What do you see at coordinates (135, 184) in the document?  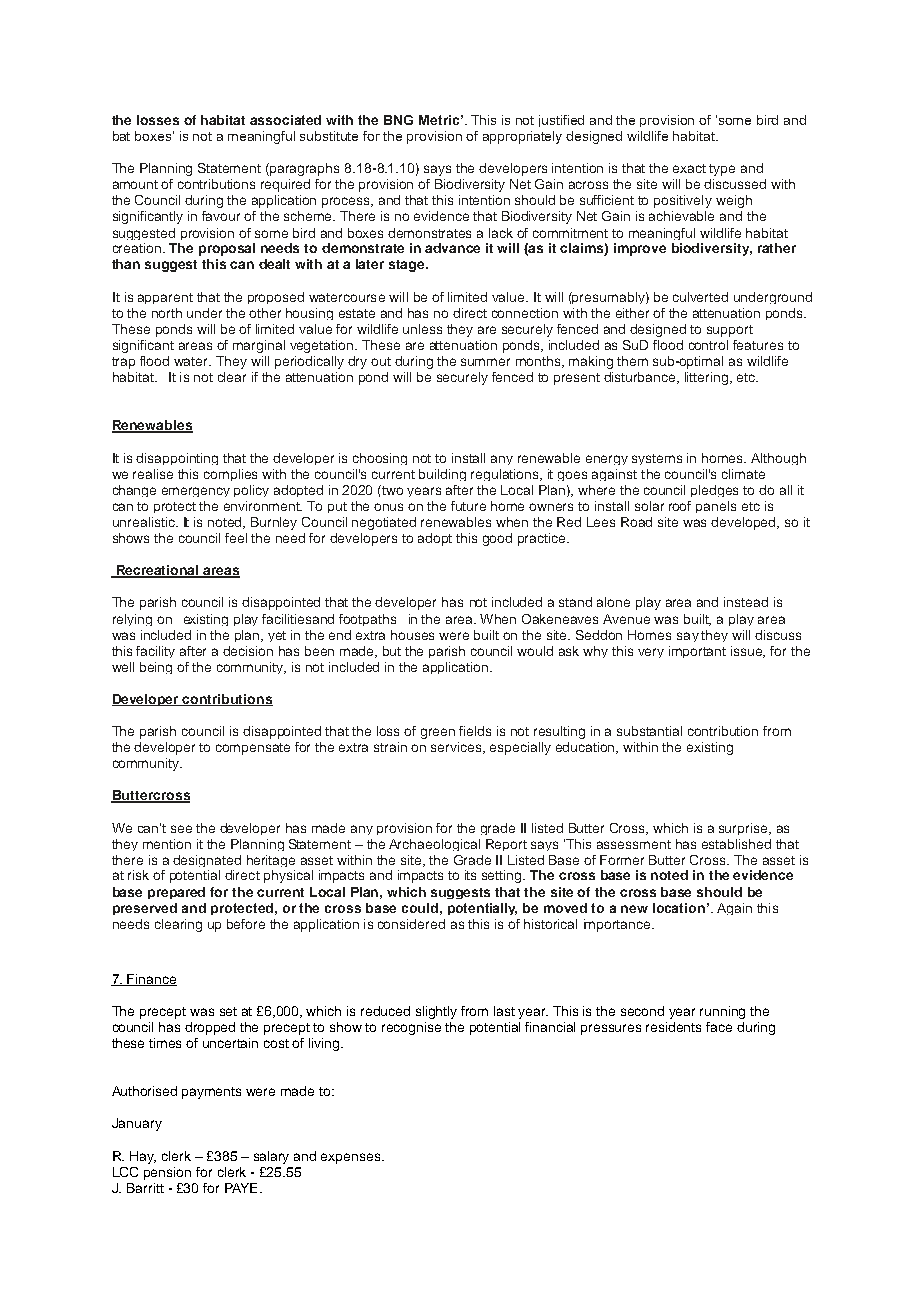 I see `amount` at bounding box center [135, 184].
